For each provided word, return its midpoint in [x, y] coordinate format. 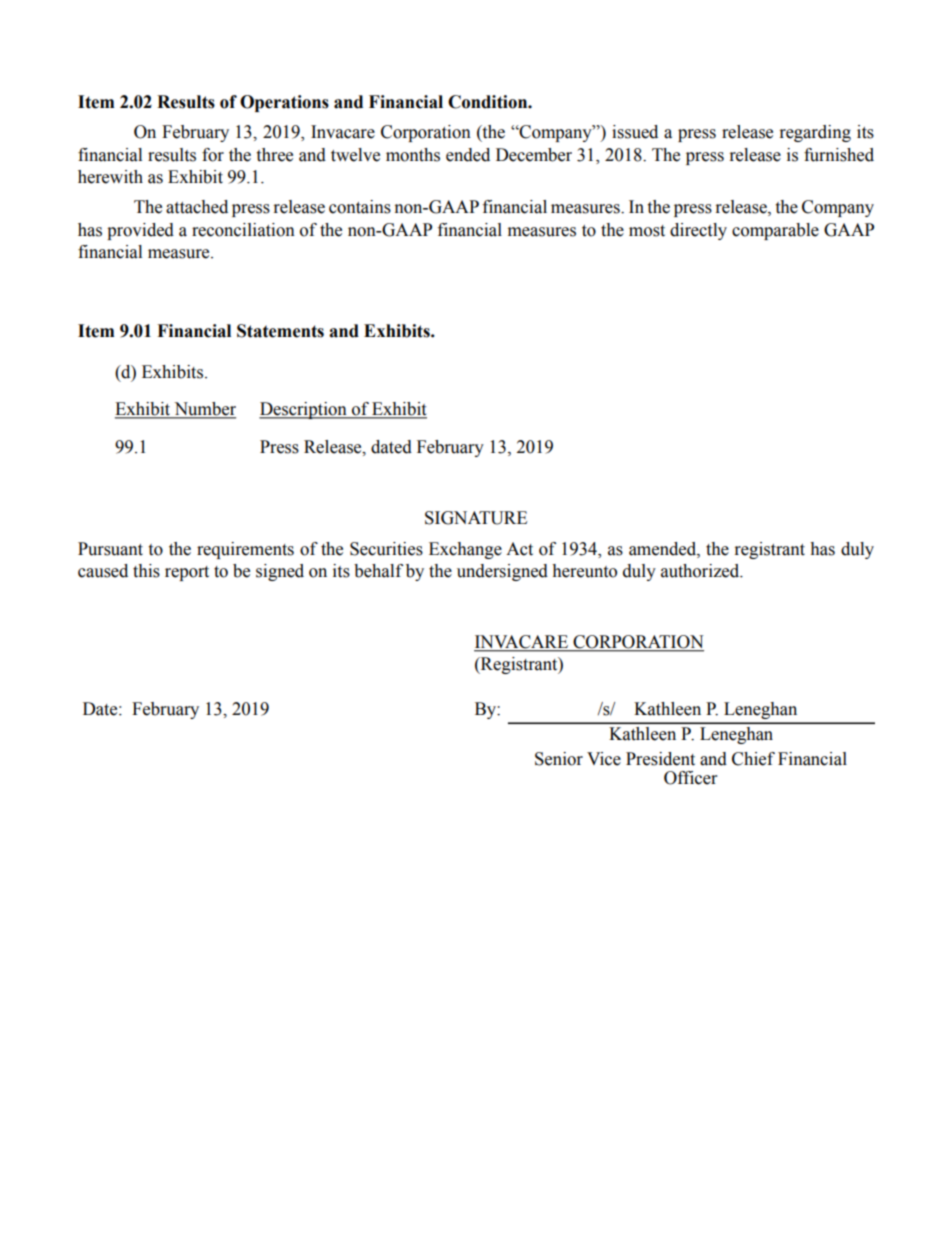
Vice [604, 759]
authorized [701, 571]
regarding [815, 133]
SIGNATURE [476, 518]
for [213, 155]
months [413, 155]
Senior [559, 759]
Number [204, 410]
